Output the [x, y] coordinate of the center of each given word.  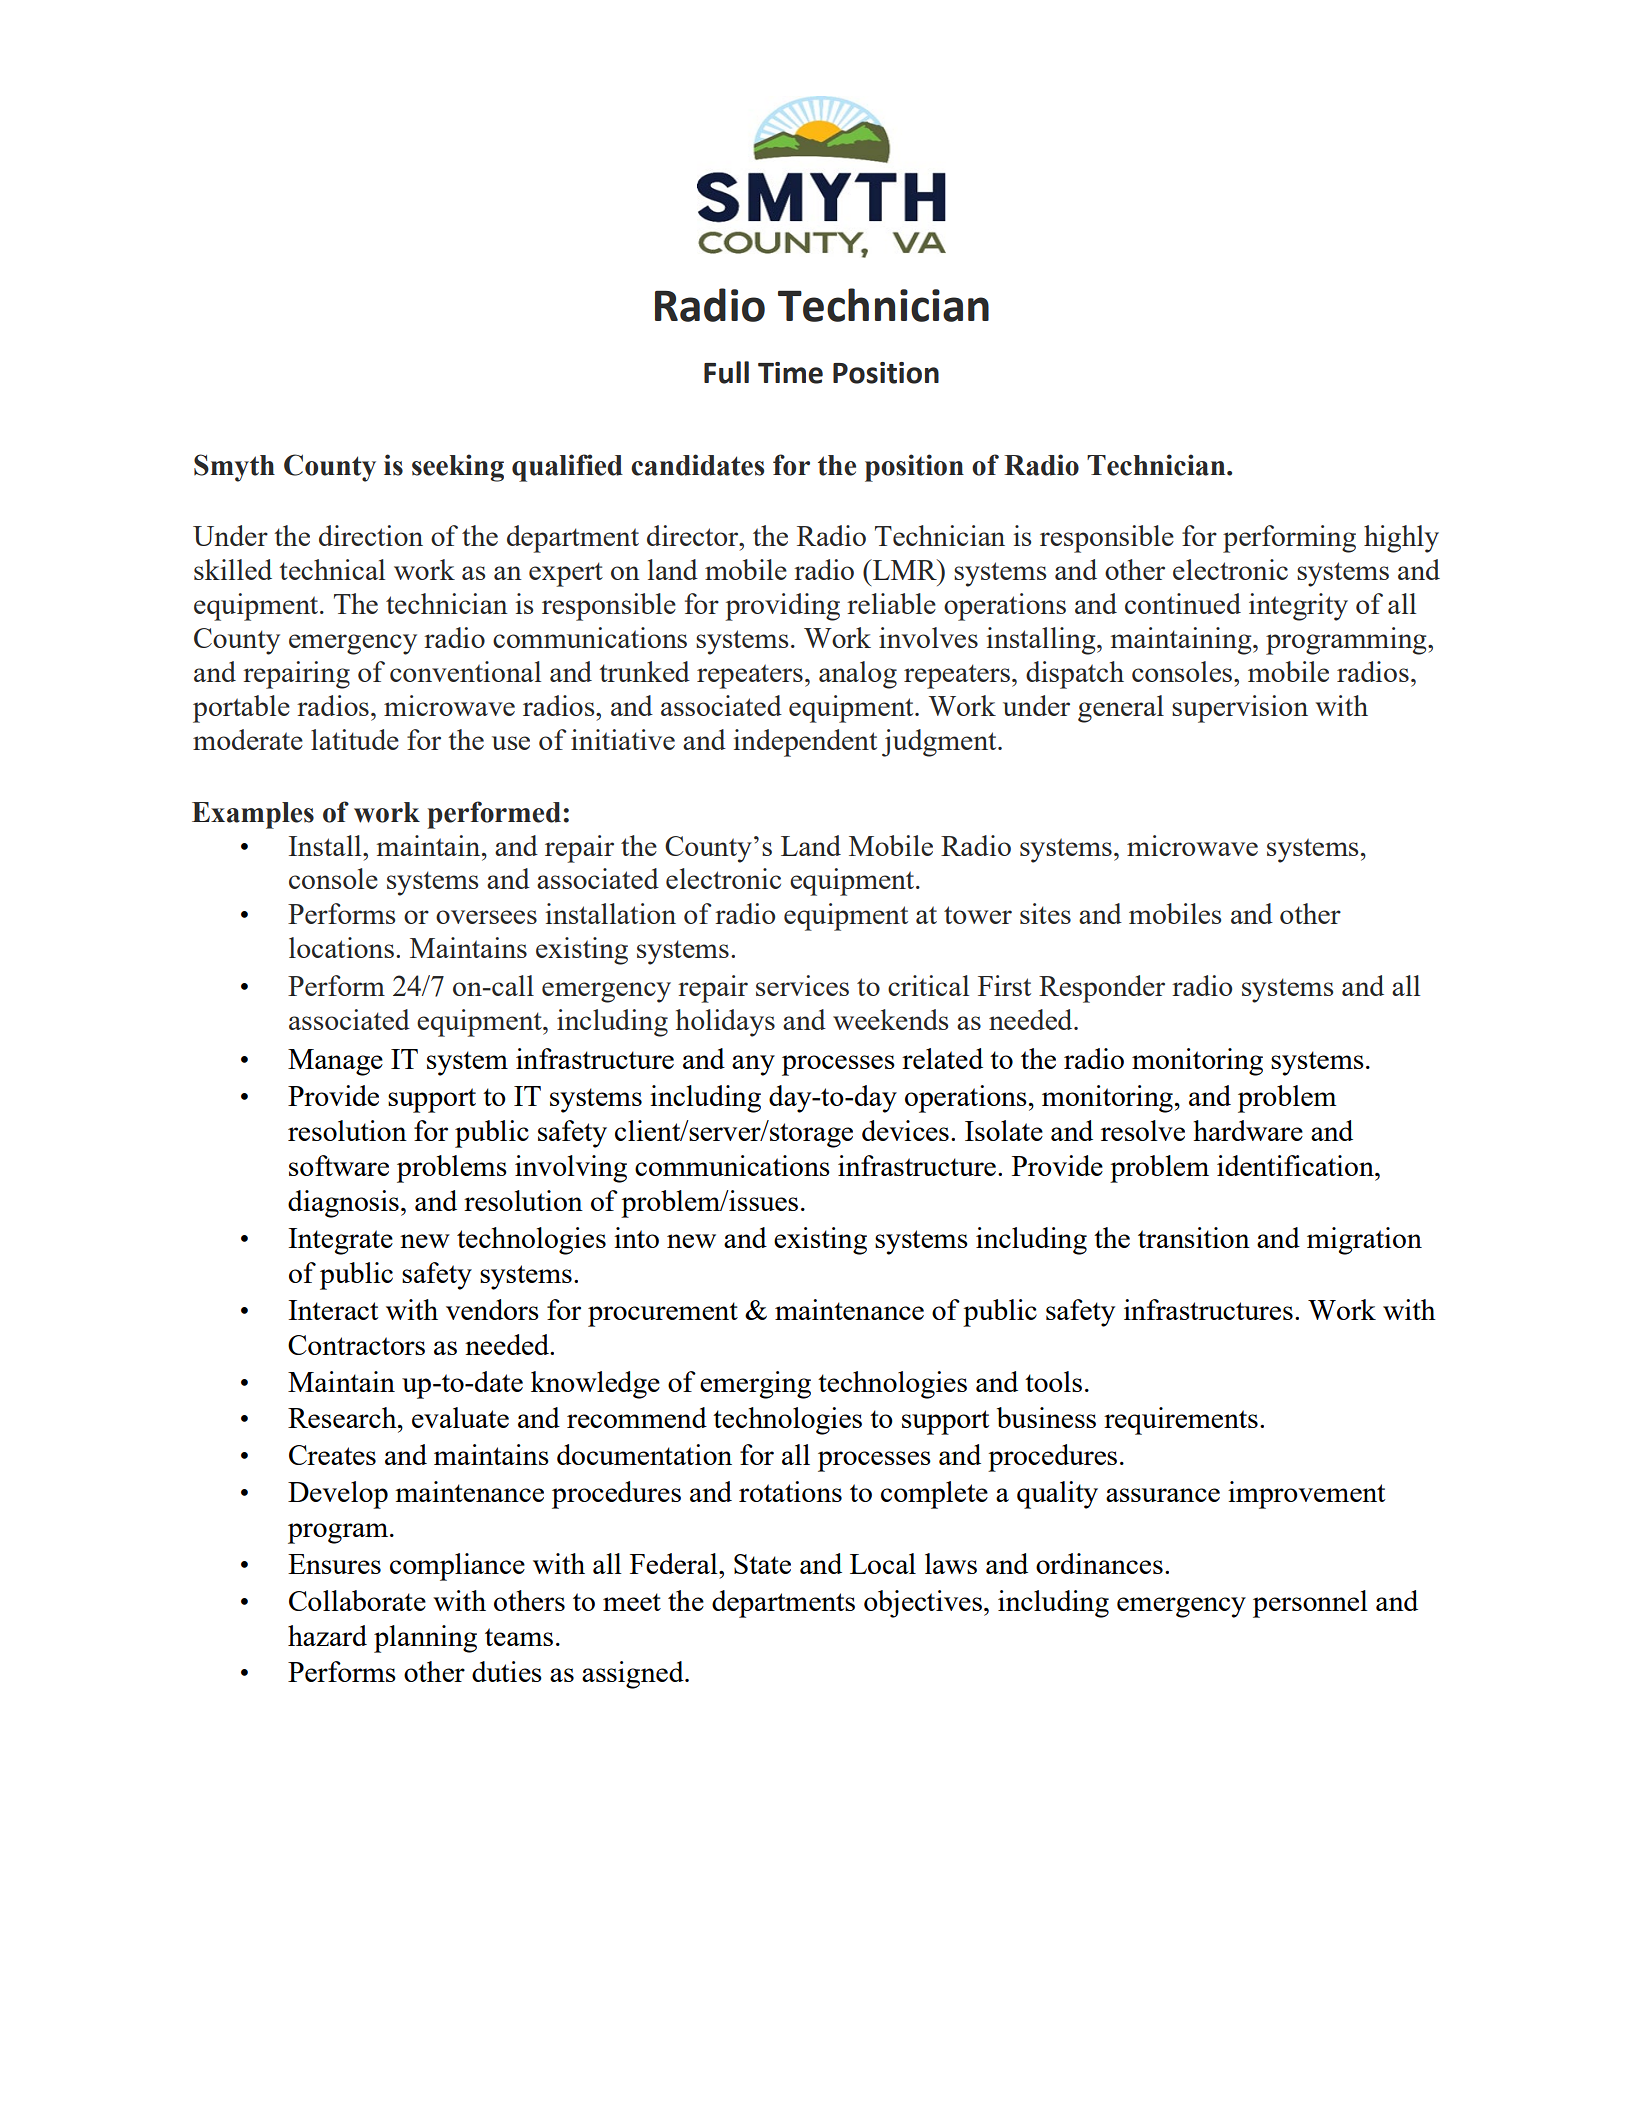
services [802, 985]
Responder [1102, 989]
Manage [335, 1062]
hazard [327, 1635]
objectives [923, 1604]
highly [1401, 539]
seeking [458, 468]
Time [790, 373]
